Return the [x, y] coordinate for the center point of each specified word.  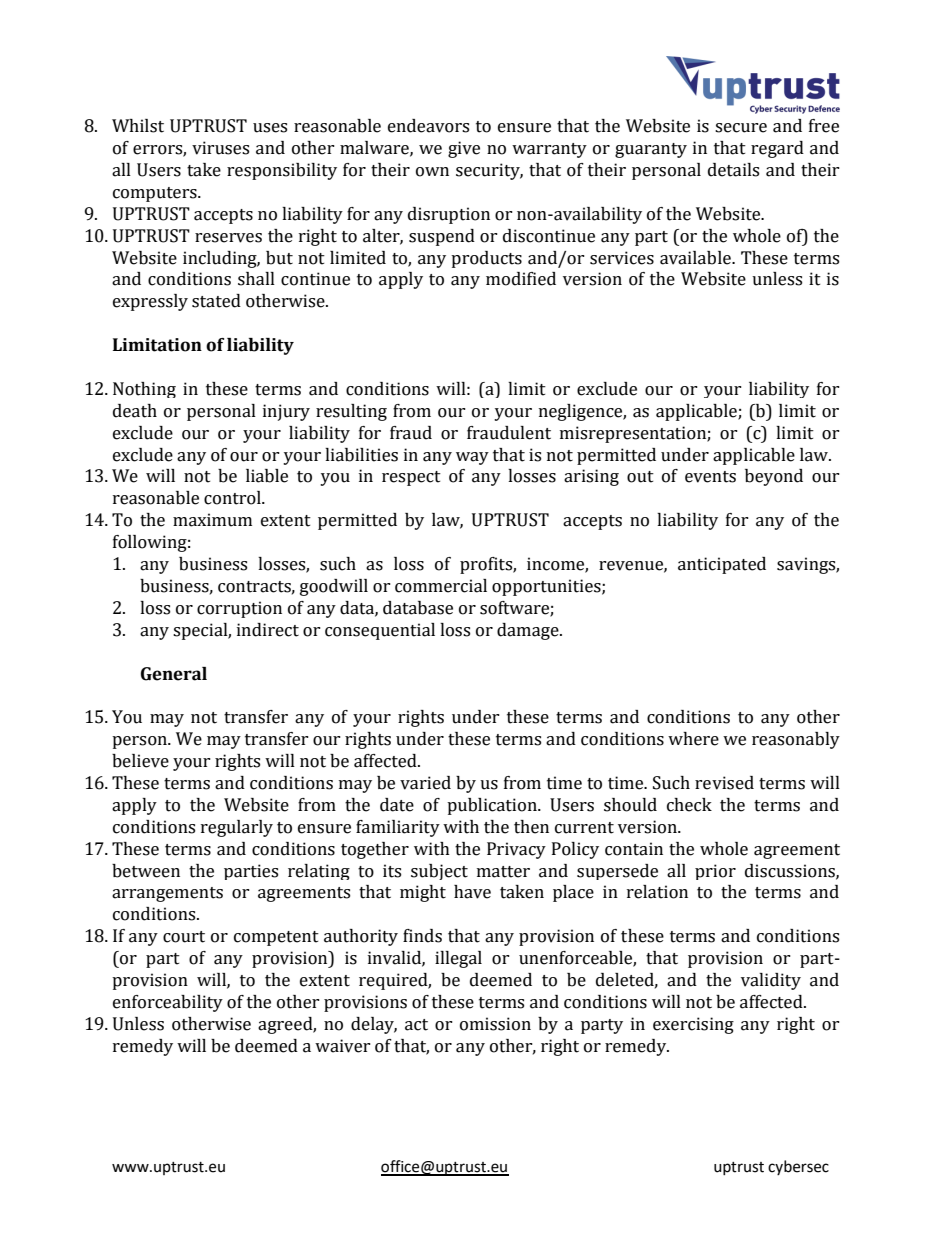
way [472, 458]
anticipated [722, 565]
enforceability [168, 1003]
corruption [239, 609]
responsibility [282, 171]
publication [493, 806]
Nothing [144, 390]
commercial [441, 586]
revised [724, 783]
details [733, 170]
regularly [237, 828]
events [710, 477]
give [464, 149]
